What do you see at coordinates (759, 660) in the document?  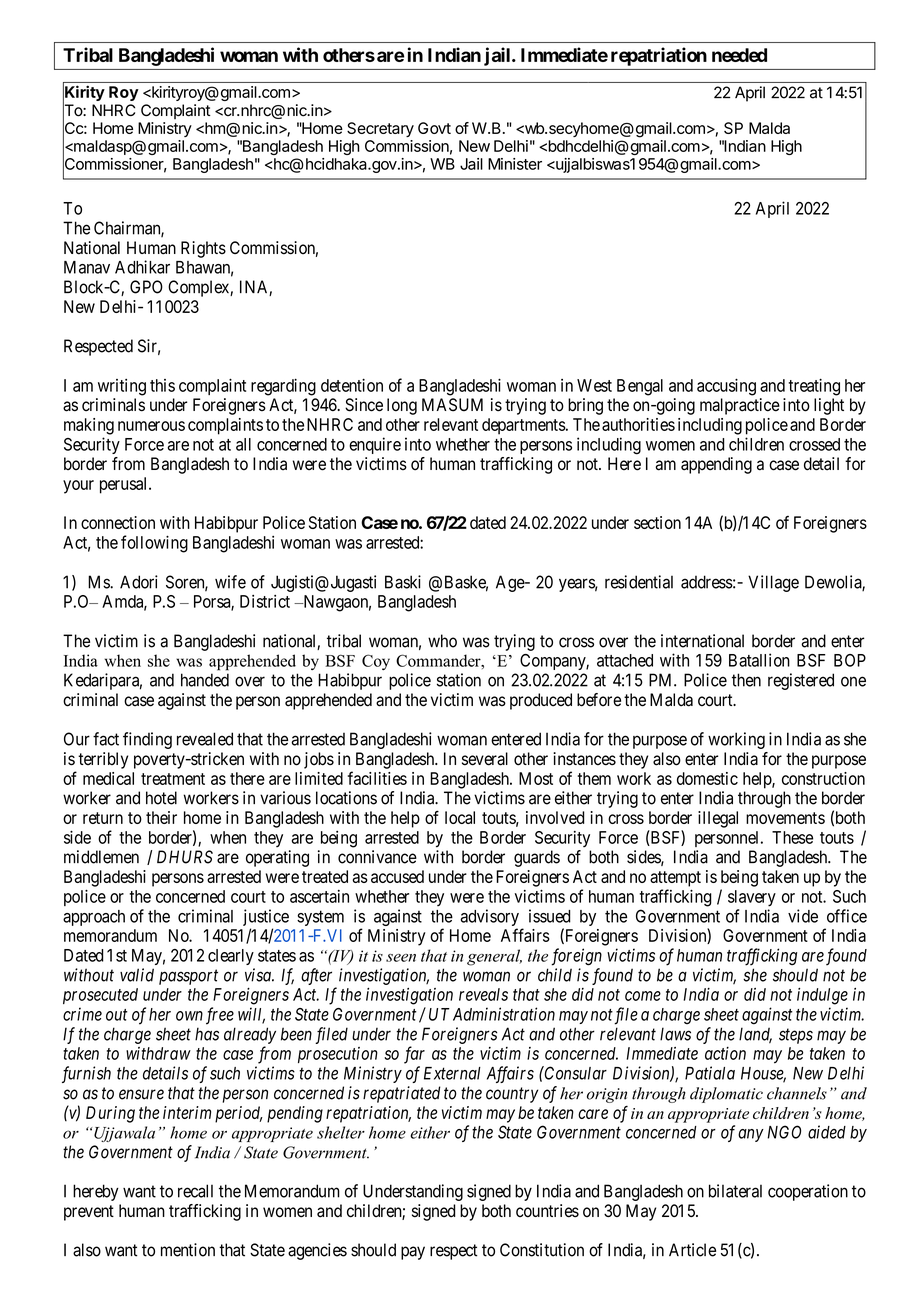 I see `Batallion` at bounding box center [759, 660].
